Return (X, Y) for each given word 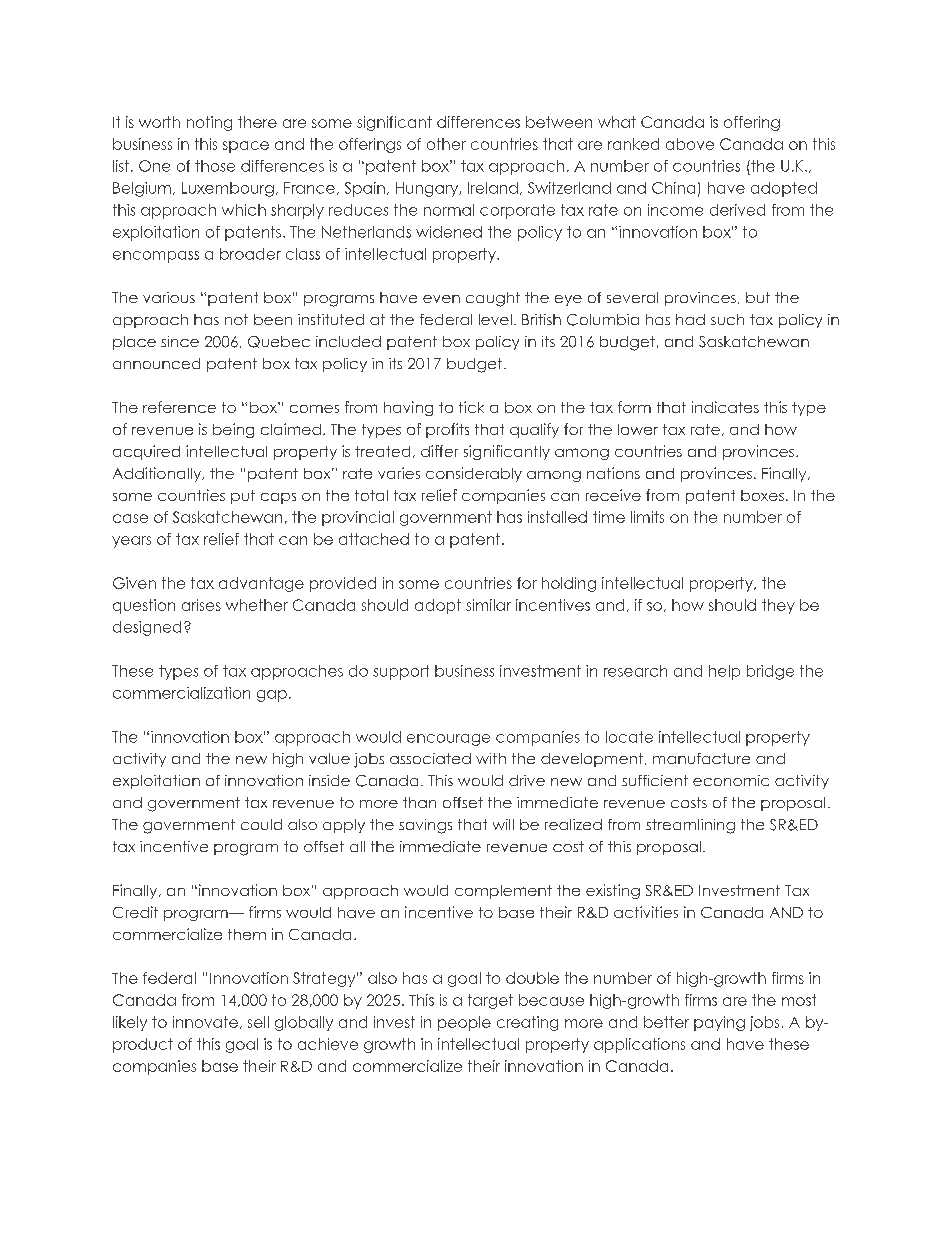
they (778, 606)
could (261, 824)
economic (731, 780)
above (690, 144)
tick (471, 407)
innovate (205, 1022)
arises (201, 605)
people (464, 1023)
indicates (725, 407)
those (215, 166)
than (419, 802)
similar (488, 605)
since (180, 341)
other (446, 144)
